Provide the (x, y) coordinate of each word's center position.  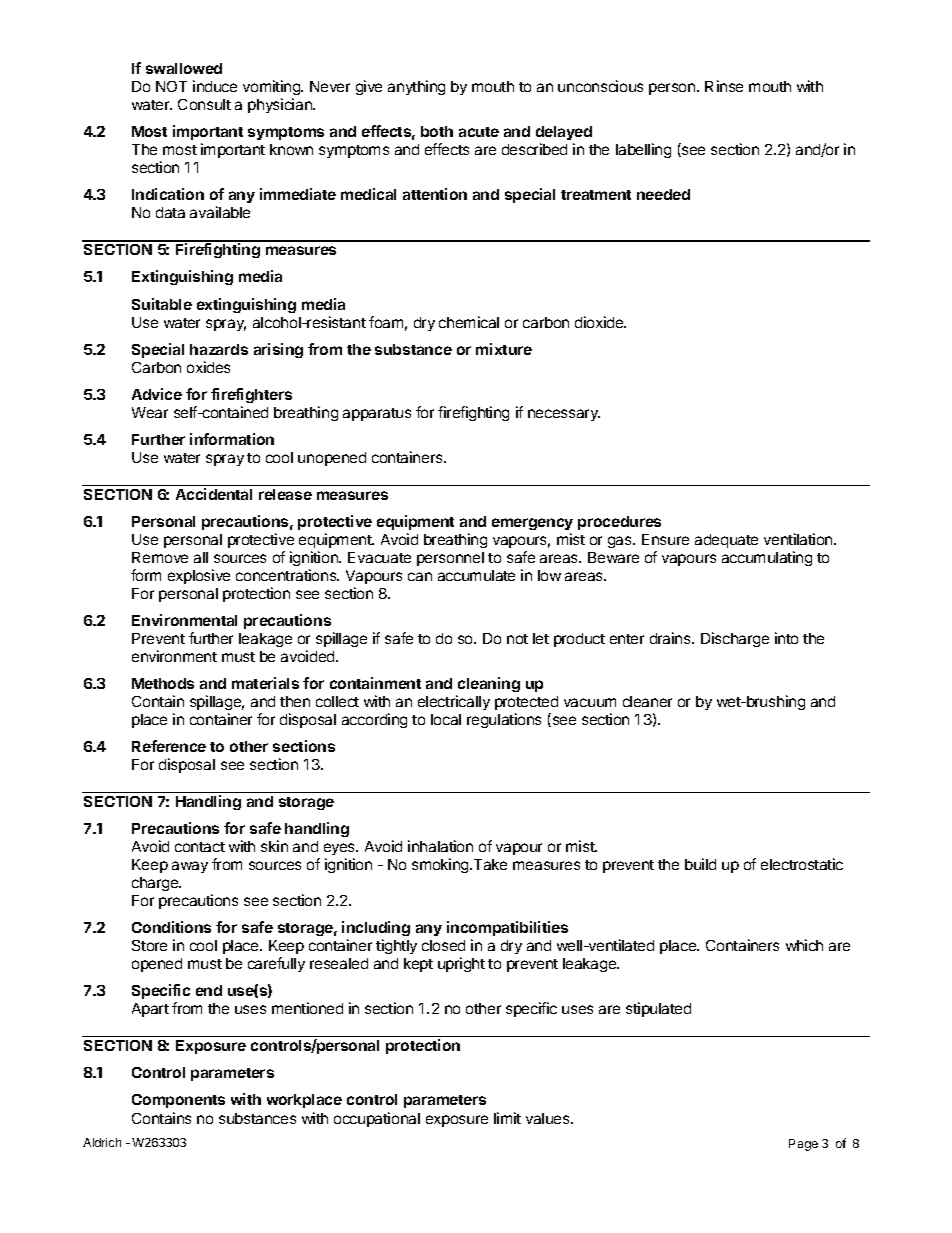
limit (507, 1118)
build (700, 864)
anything (416, 87)
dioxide (600, 322)
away (190, 867)
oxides (208, 367)
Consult (204, 104)
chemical (469, 322)
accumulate (476, 575)
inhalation (440, 846)
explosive (199, 576)
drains (671, 638)
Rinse (724, 86)
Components (178, 1101)
